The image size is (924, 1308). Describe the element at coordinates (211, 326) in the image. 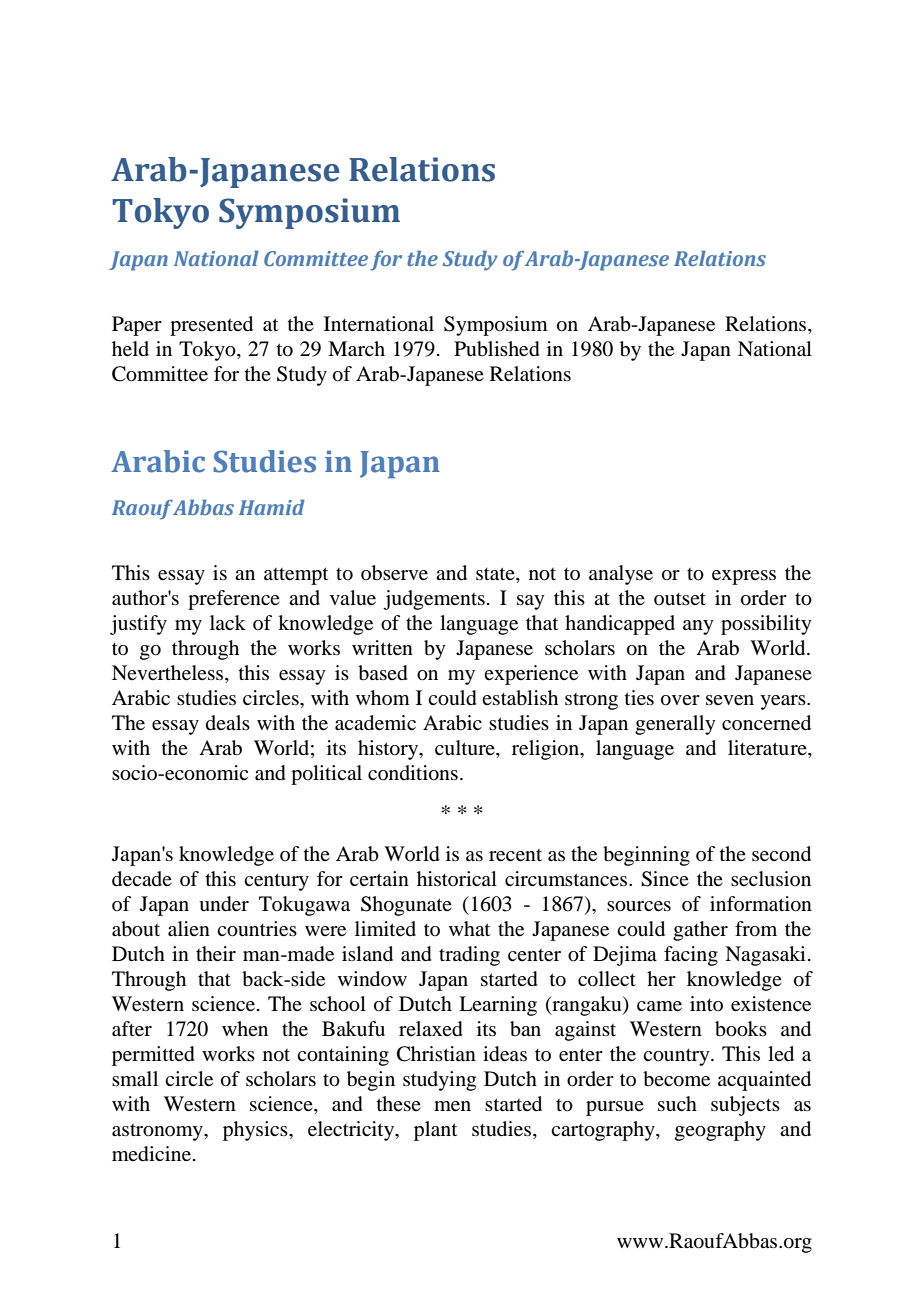

I see `presented` at that location.
